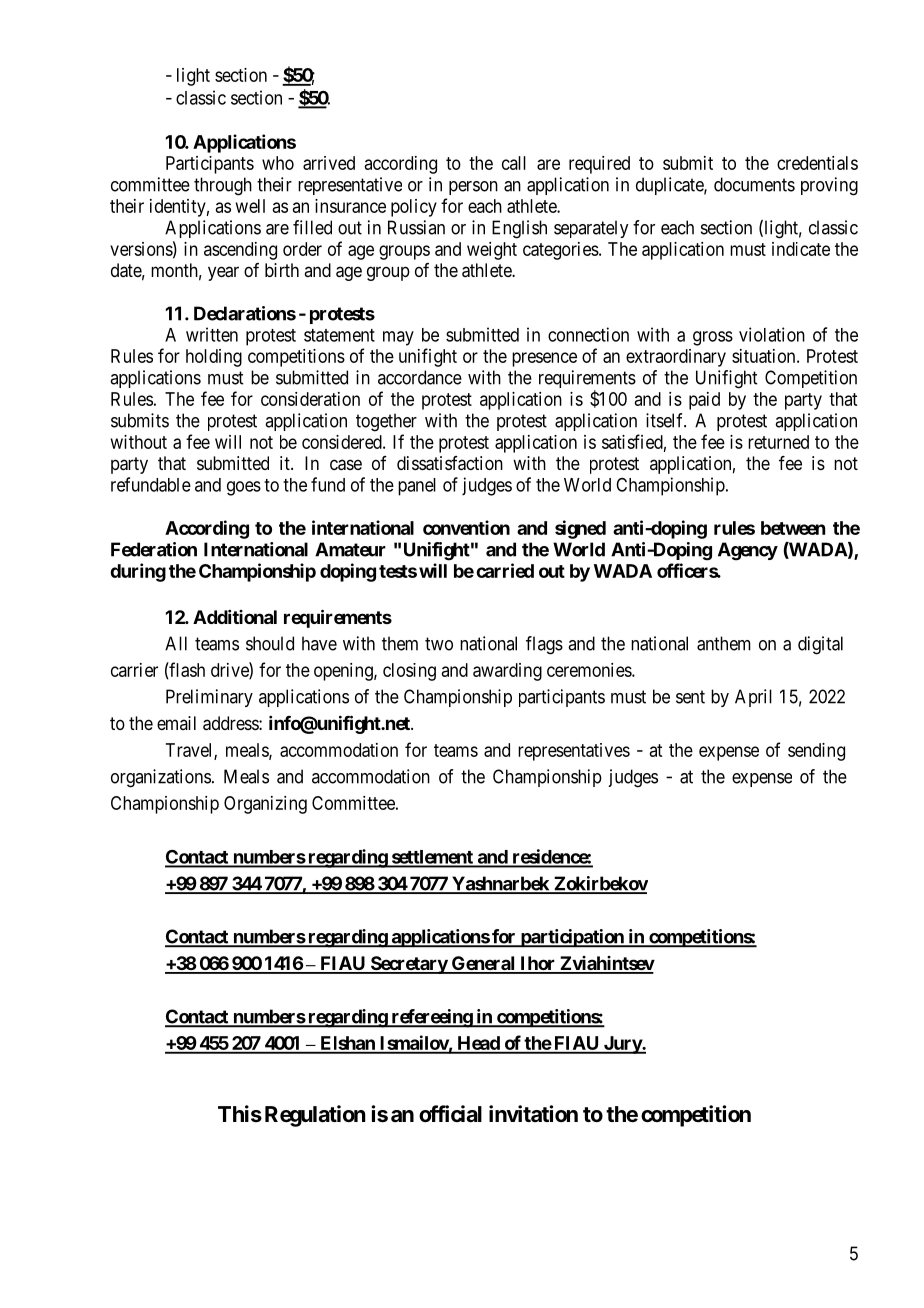 This screenshot has width=924, height=1308. What do you see at coordinates (223, 186) in the screenshot?
I see `through` at bounding box center [223, 186].
